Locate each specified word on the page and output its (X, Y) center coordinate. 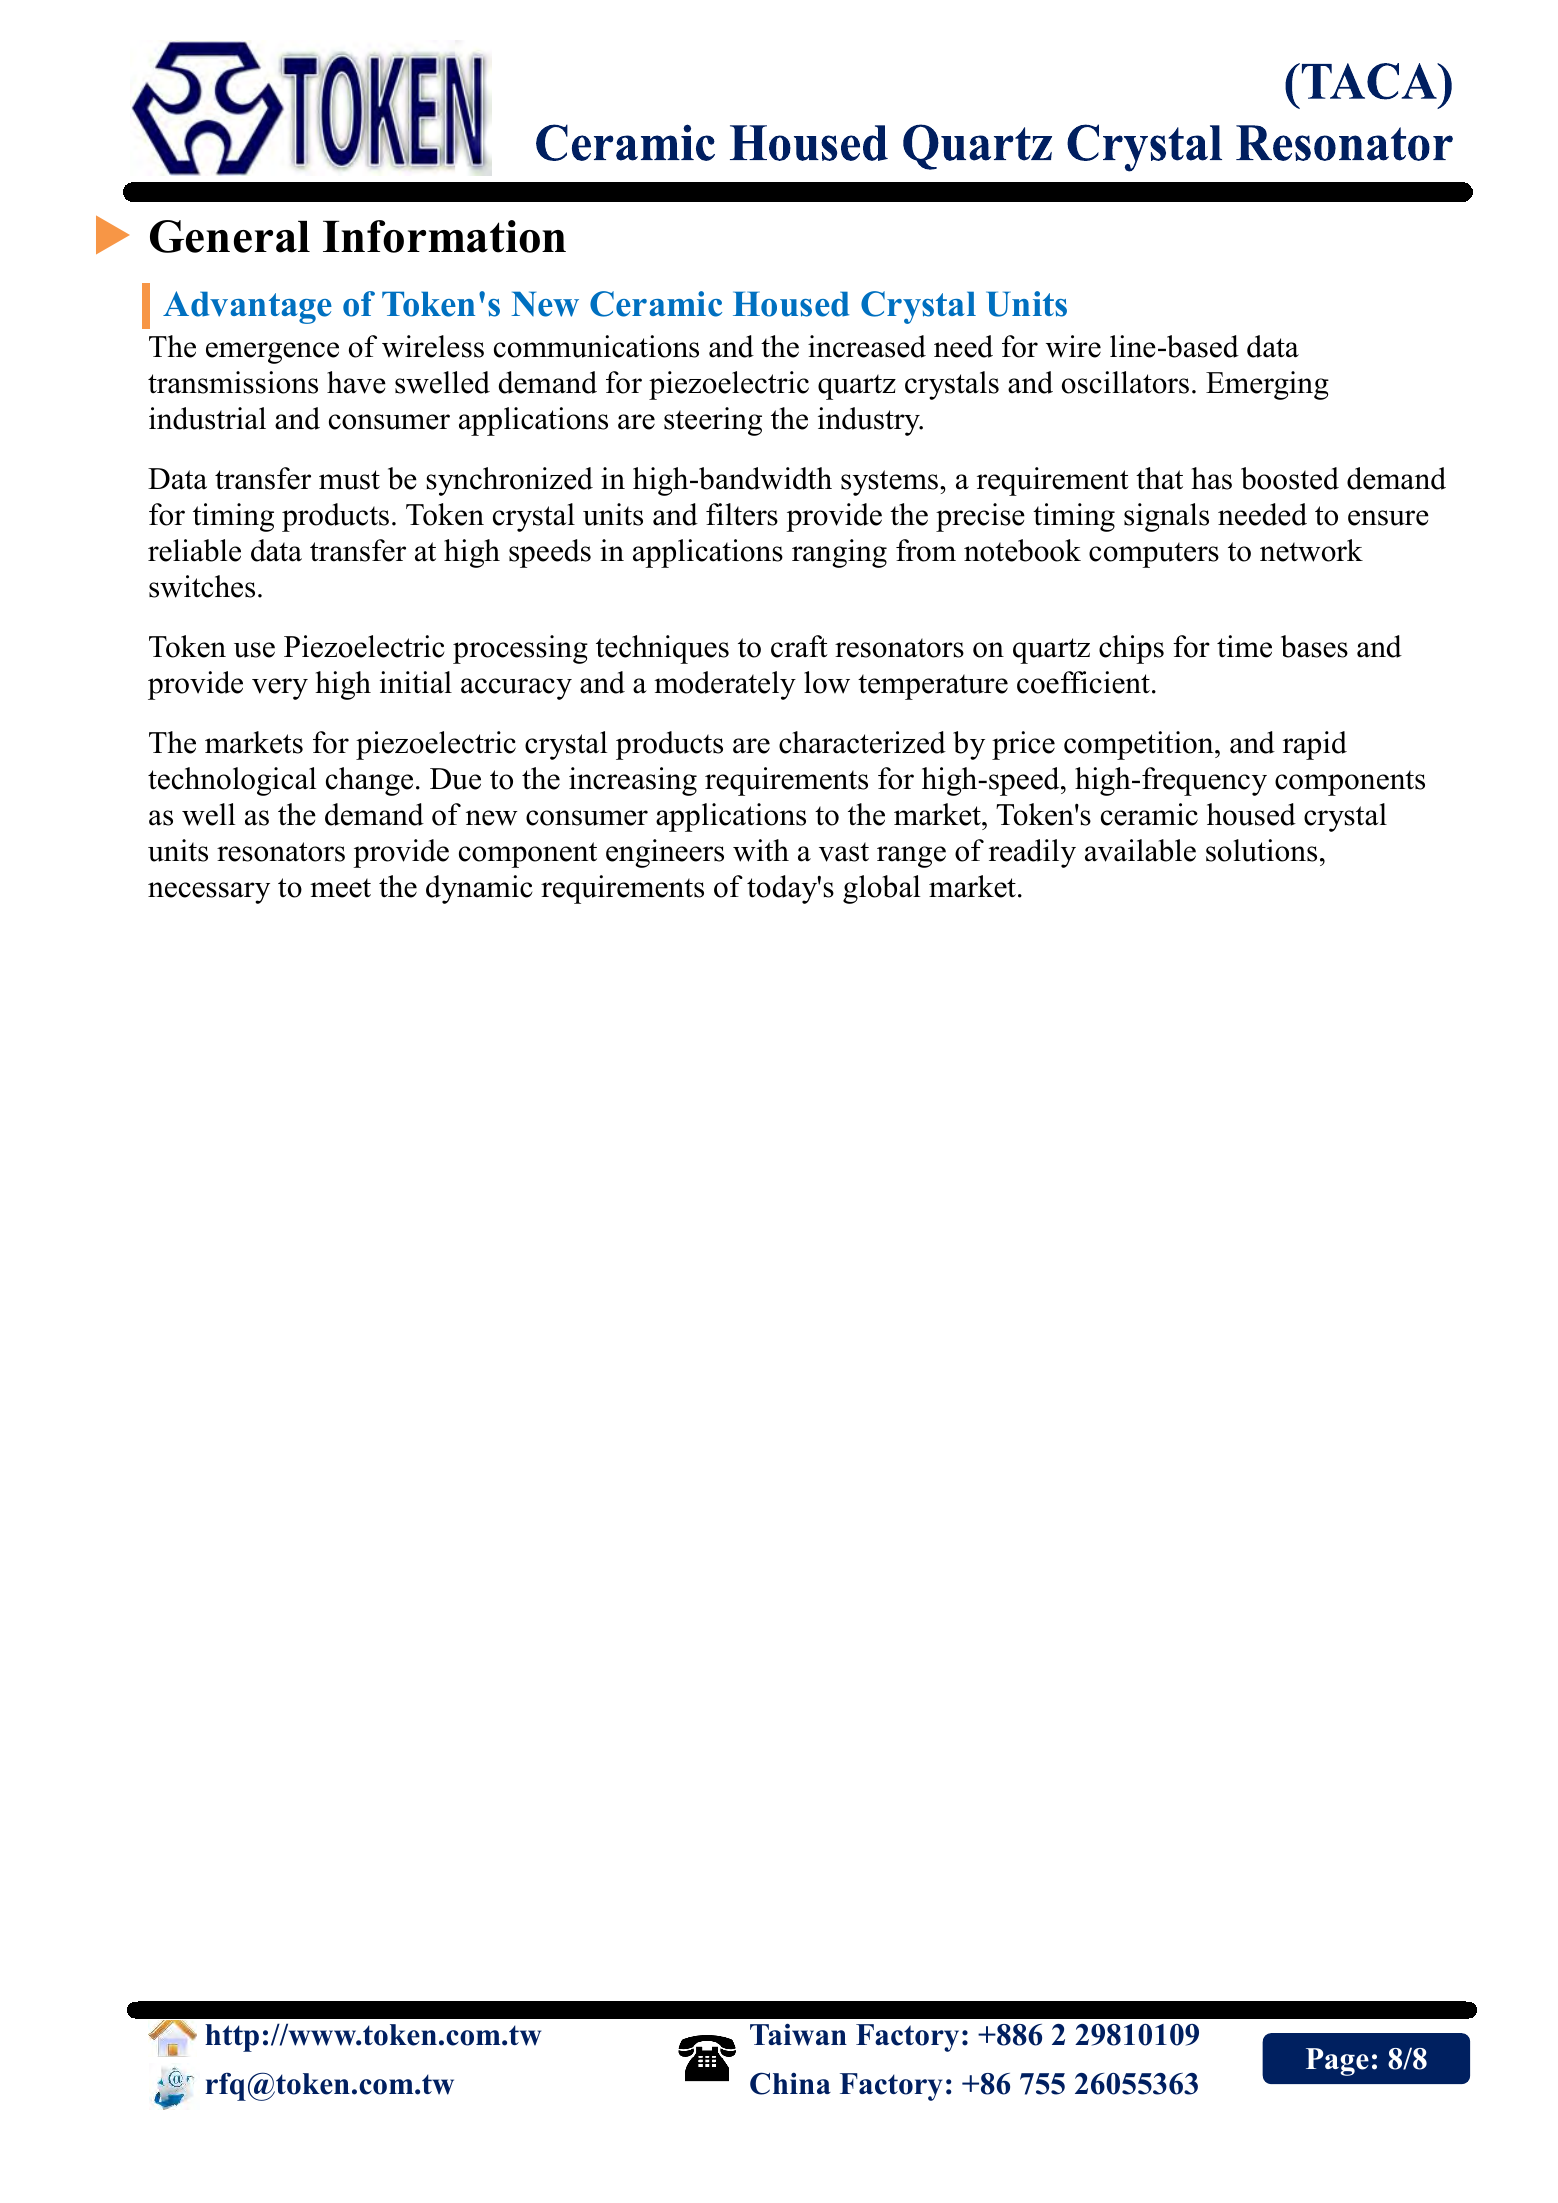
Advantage (247, 307)
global (881, 889)
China (790, 2083)
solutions (1261, 850)
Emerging (1267, 385)
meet (340, 888)
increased (867, 346)
